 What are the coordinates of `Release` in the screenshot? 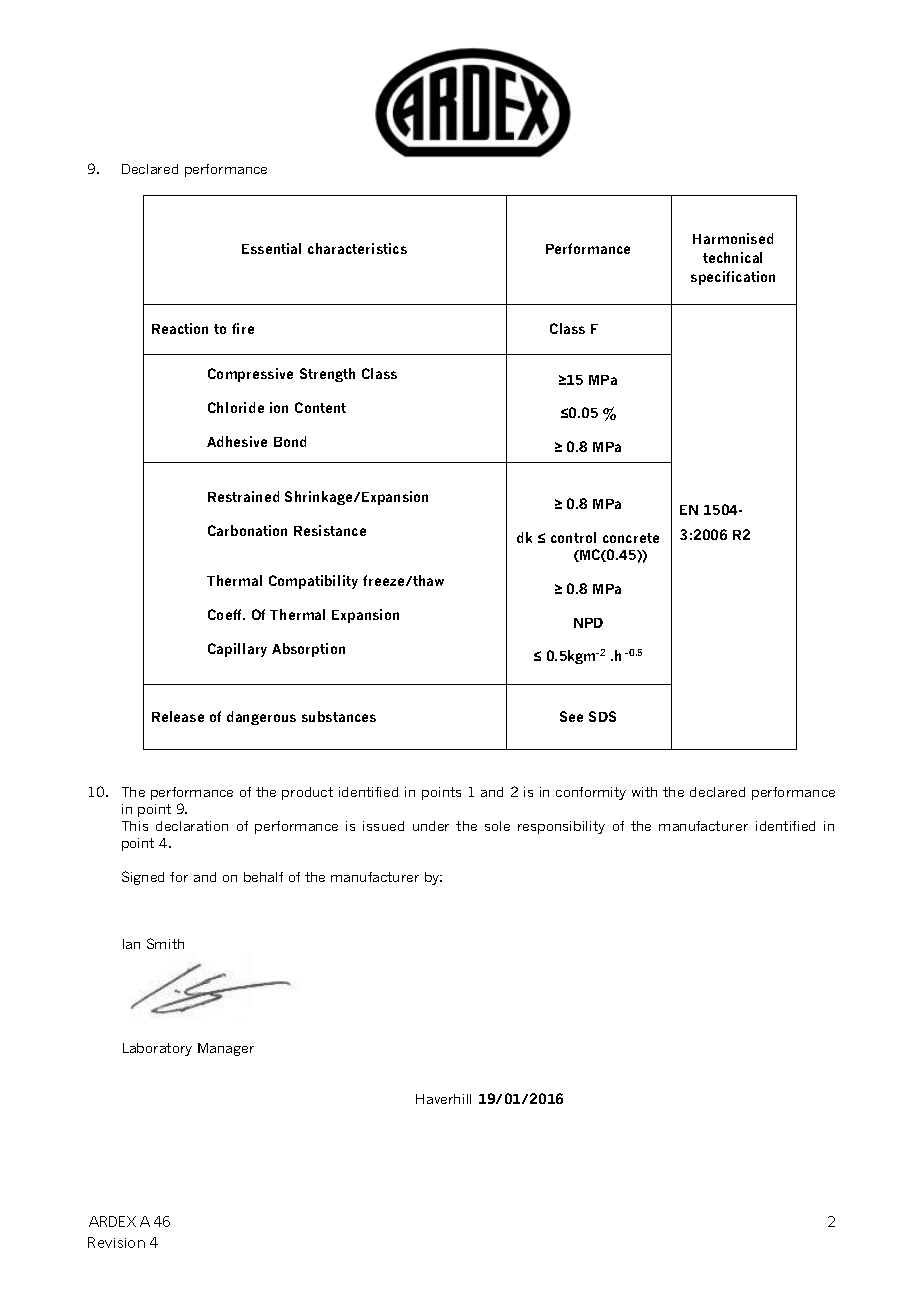 It's located at (178, 716).
